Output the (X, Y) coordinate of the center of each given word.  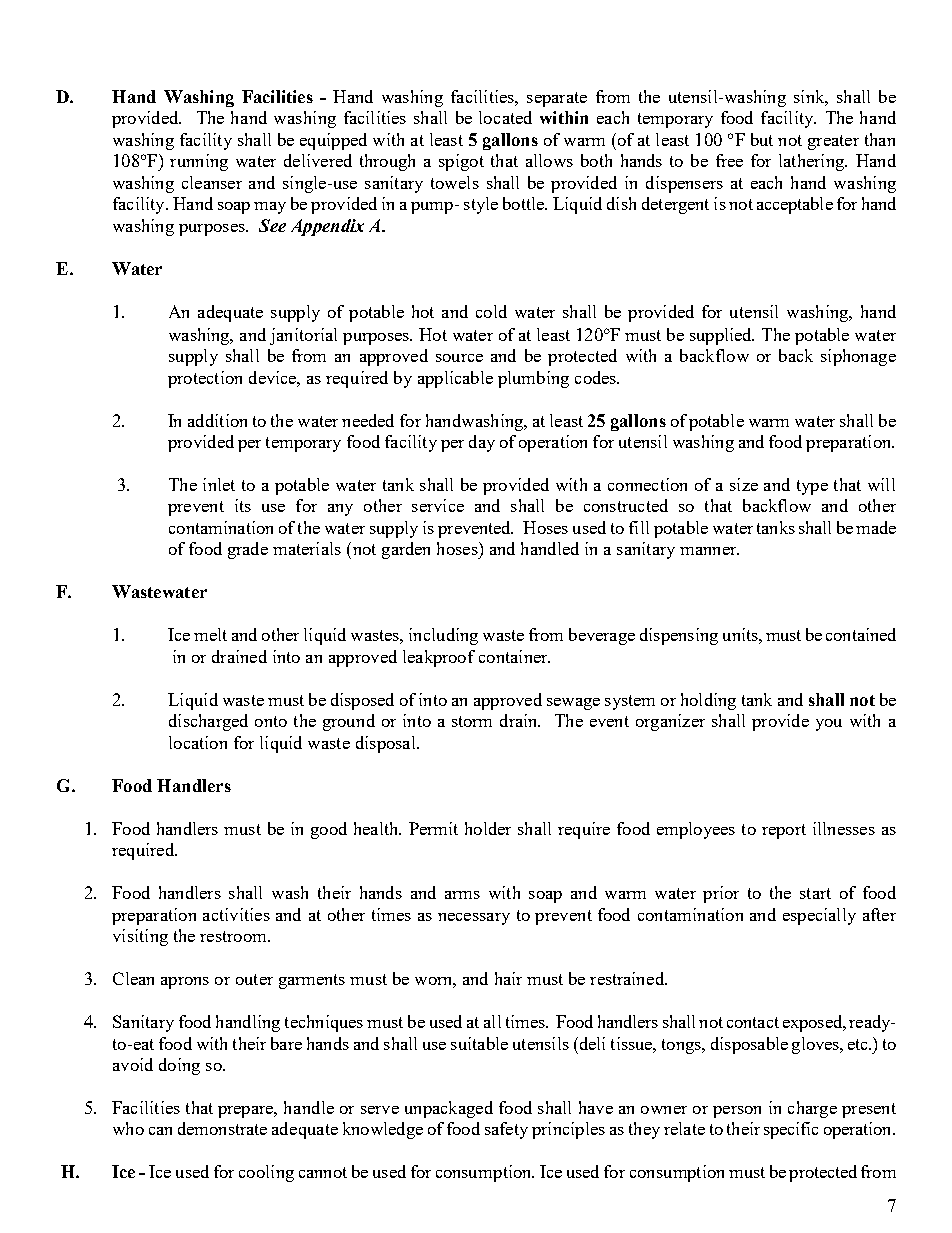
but (762, 139)
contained (861, 634)
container (514, 656)
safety (506, 1130)
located (505, 117)
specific (791, 1130)
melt (210, 634)
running (199, 162)
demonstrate (222, 1128)
